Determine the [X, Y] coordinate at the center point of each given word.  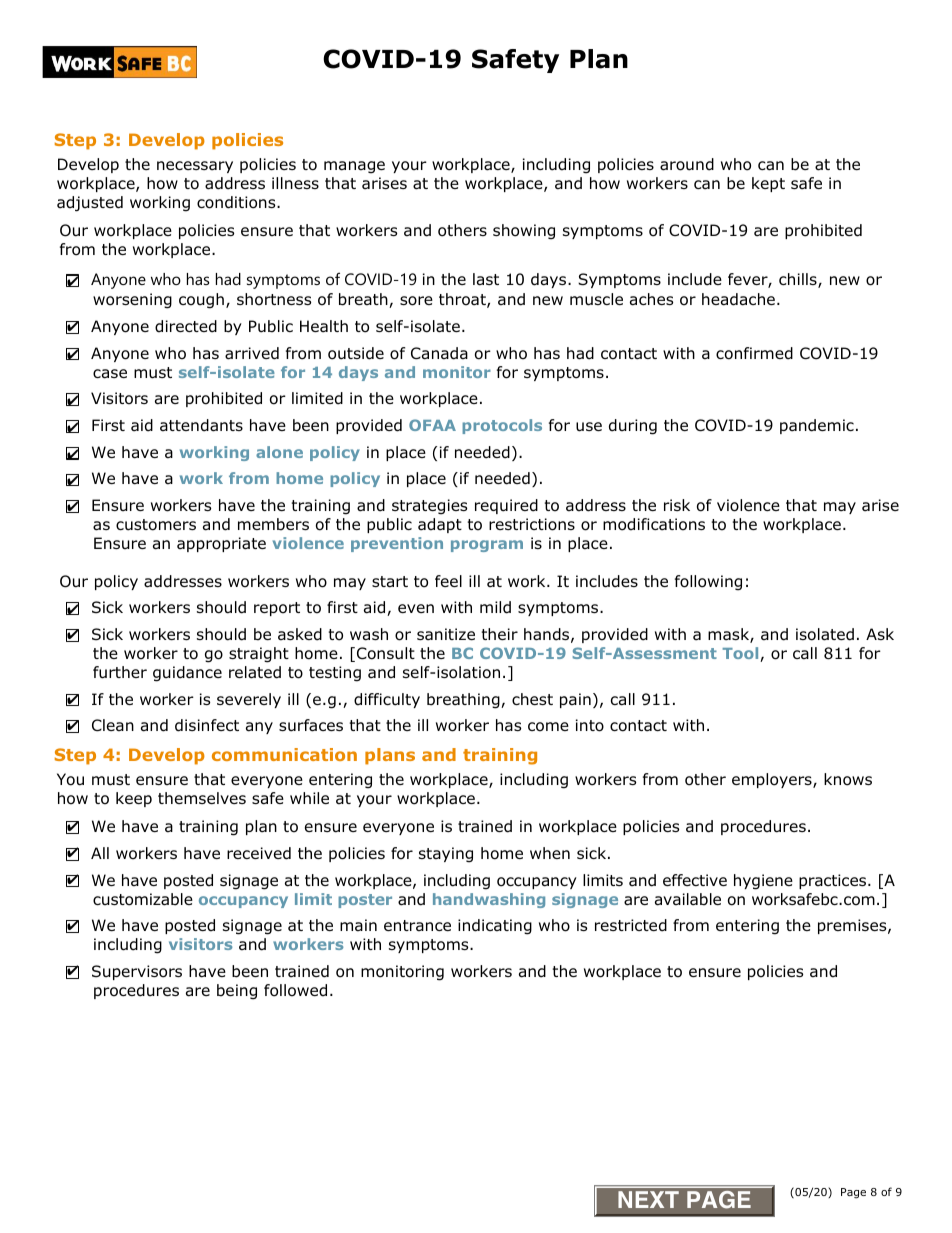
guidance [187, 674]
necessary [195, 167]
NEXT [648, 1199]
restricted [631, 925]
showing [524, 232]
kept [768, 184]
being [237, 992]
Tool [741, 654]
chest [532, 699]
